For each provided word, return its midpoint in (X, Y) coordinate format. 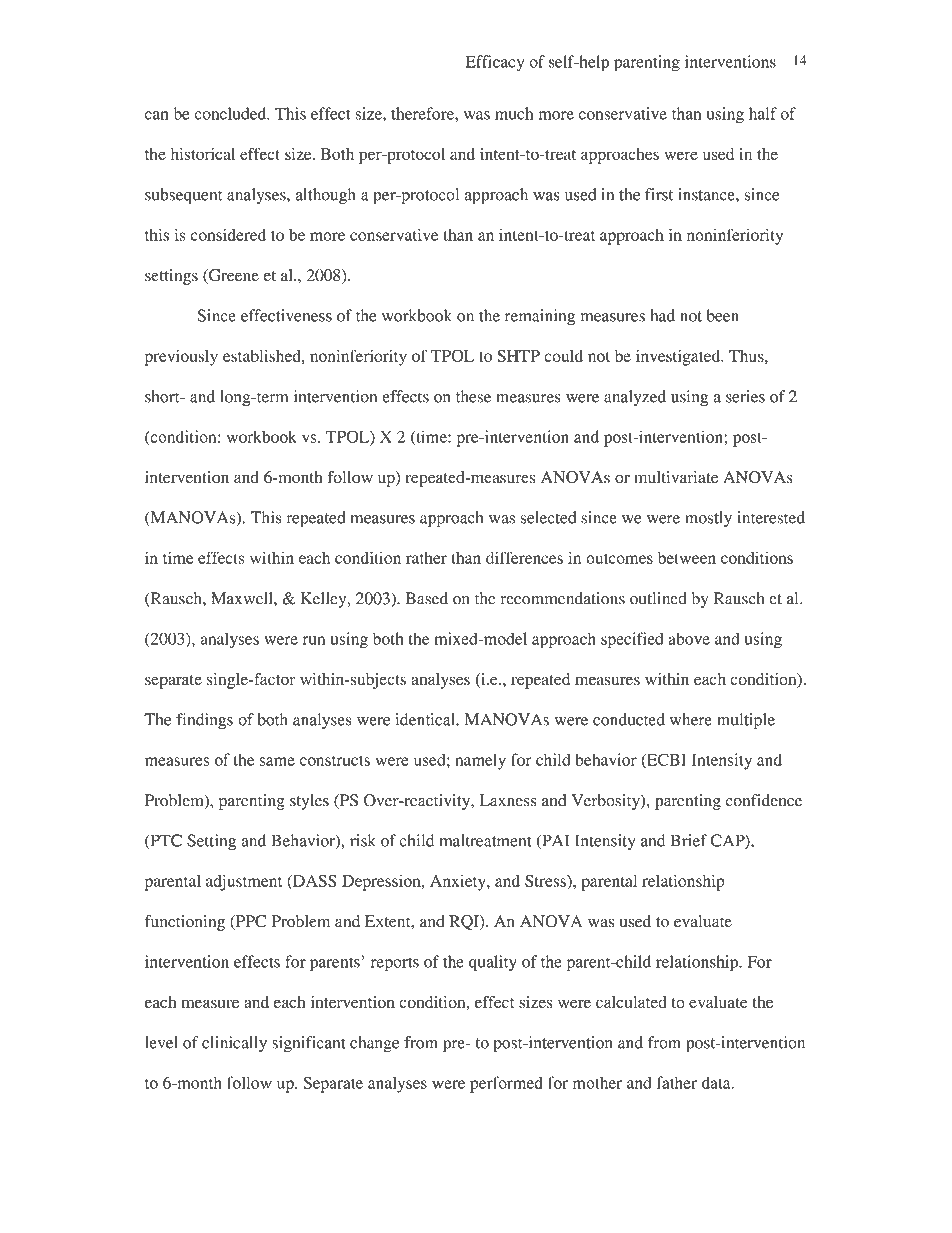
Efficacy (494, 63)
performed (506, 1084)
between (687, 558)
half (763, 113)
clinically (234, 1044)
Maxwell (243, 598)
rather (426, 557)
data (717, 1082)
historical (203, 153)
